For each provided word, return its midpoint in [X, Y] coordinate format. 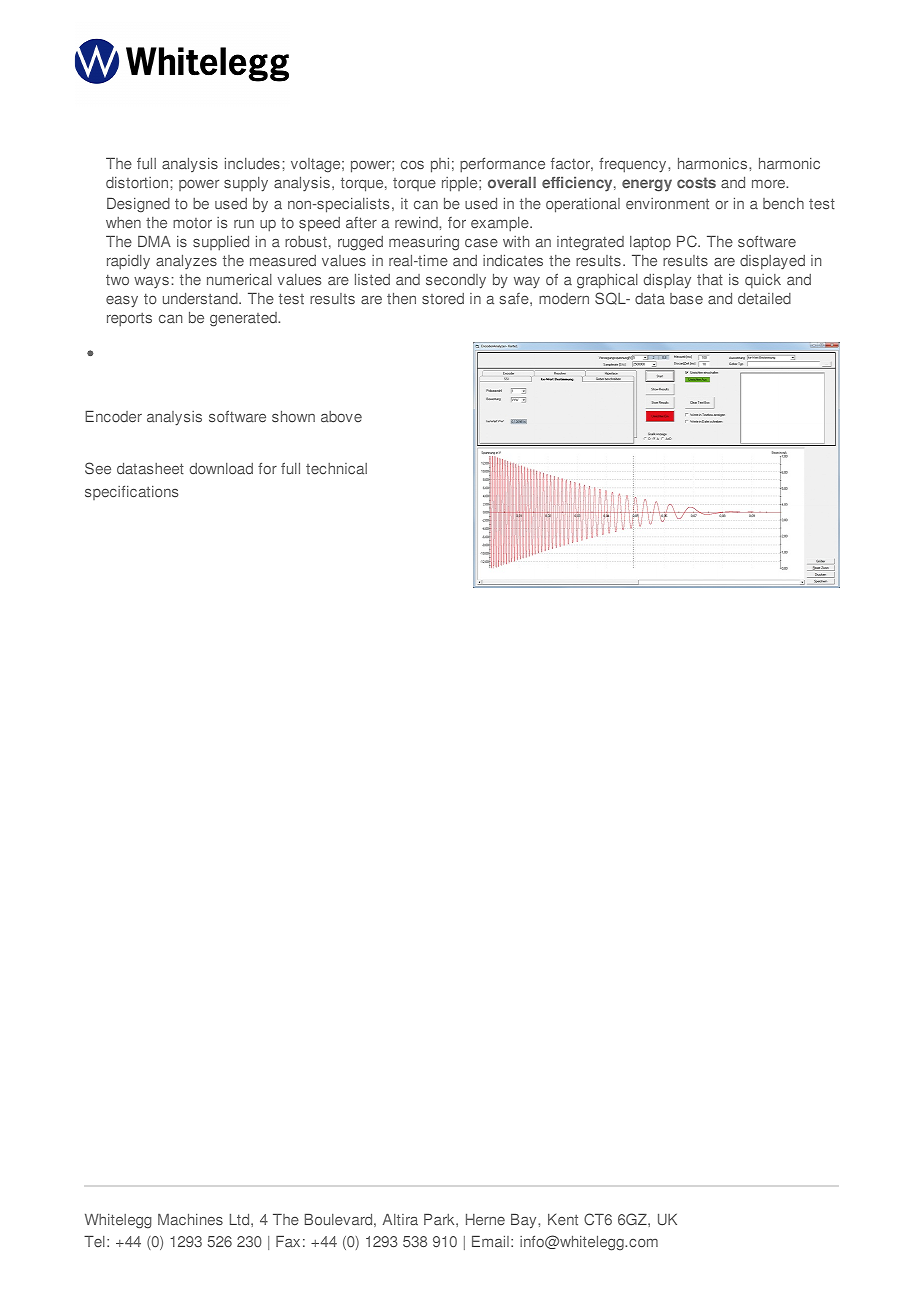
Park [440, 1220]
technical [336, 469]
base [686, 299]
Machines [190, 1220]
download [221, 469]
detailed [764, 299]
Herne [485, 1220]
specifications [131, 492]
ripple [461, 184]
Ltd [241, 1220]
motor [192, 223]
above [341, 417]
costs [696, 183]
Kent [563, 1220]
